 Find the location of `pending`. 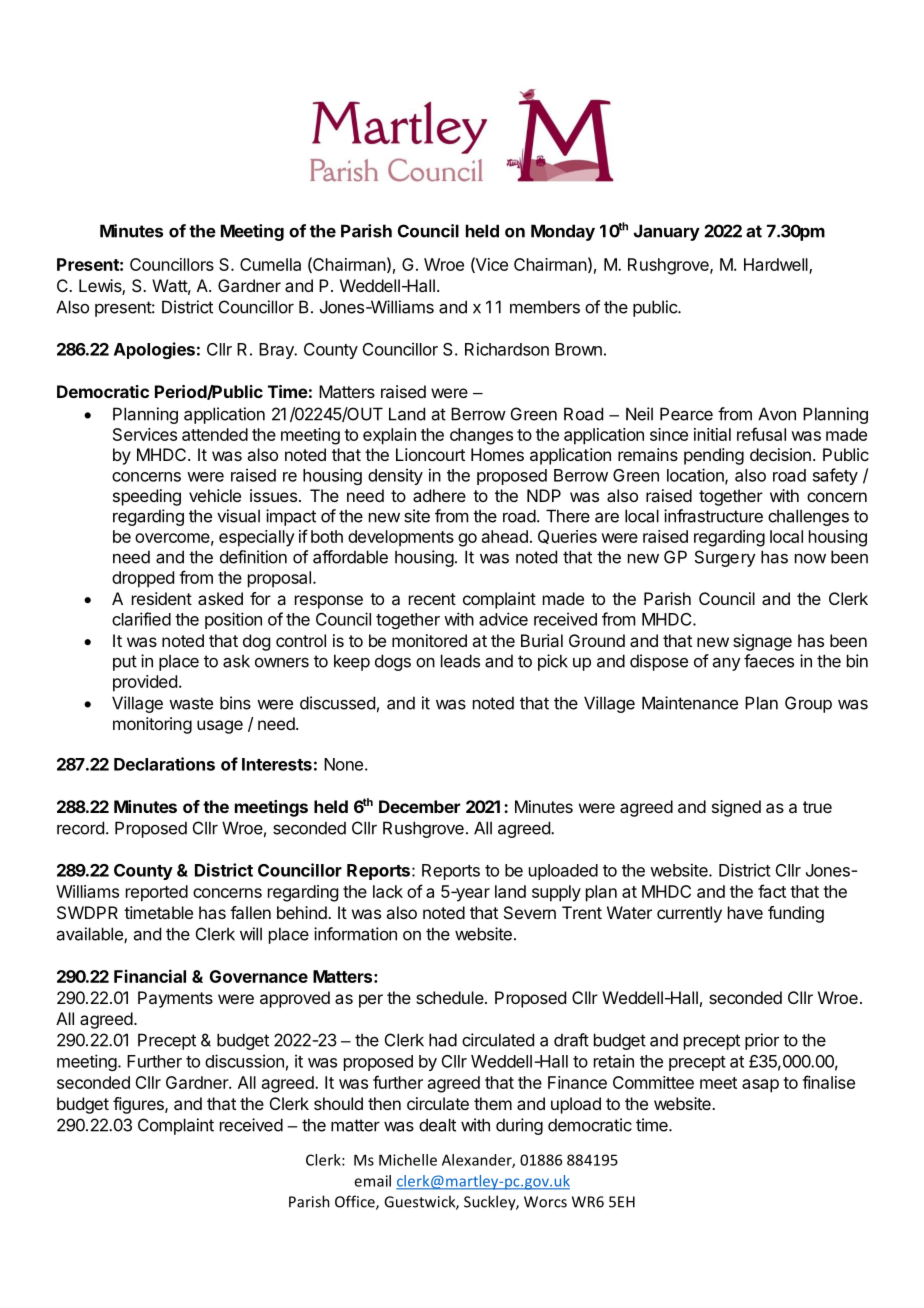

pending is located at coordinates (714, 456).
